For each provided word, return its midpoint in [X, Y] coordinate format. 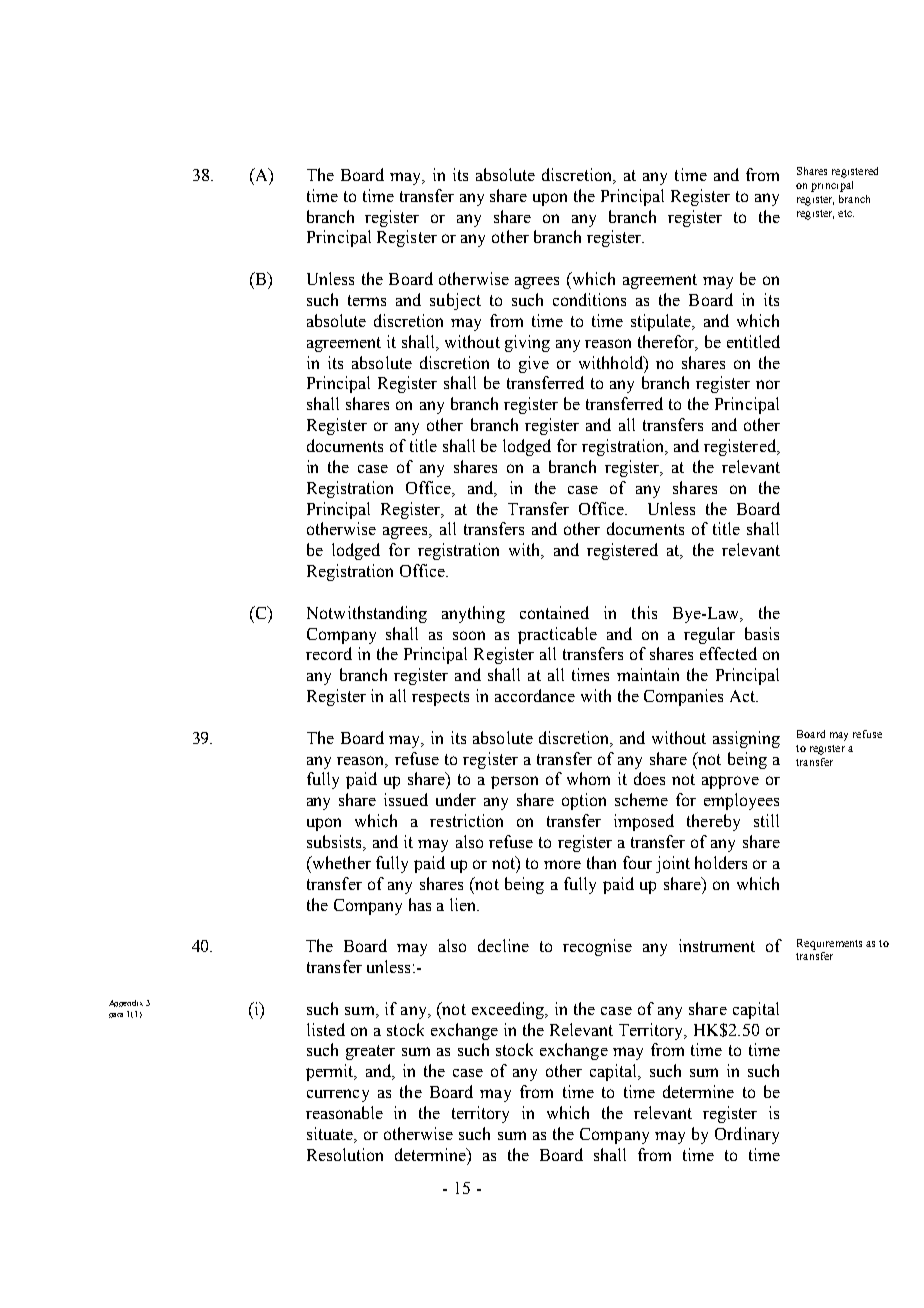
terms [367, 300]
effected [728, 653]
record [329, 653]
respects [440, 698]
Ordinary [747, 1135]
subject [455, 301]
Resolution [345, 1154]
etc [846, 213]
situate [331, 1135]
